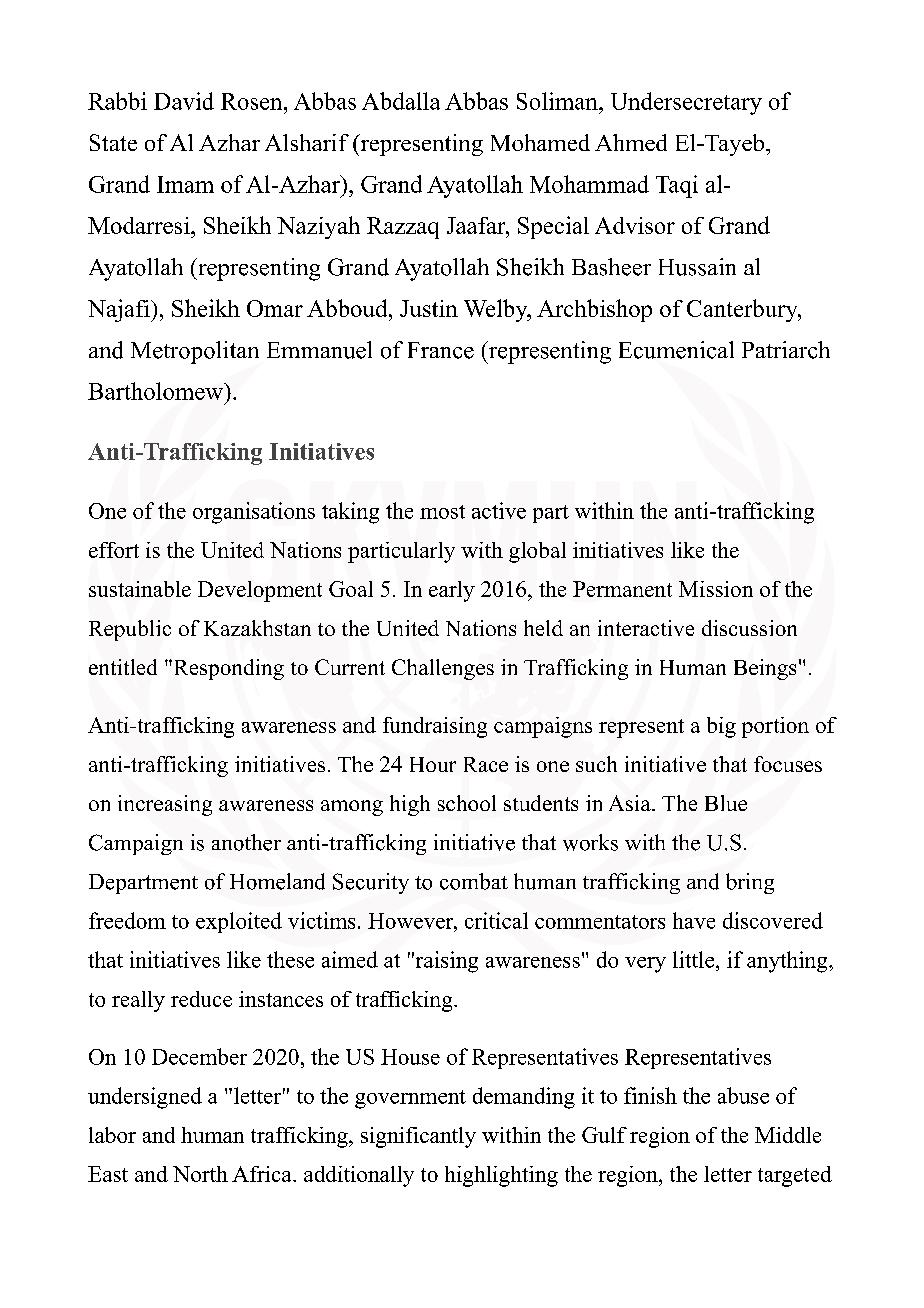  I want to click on school, so click(467, 803).
